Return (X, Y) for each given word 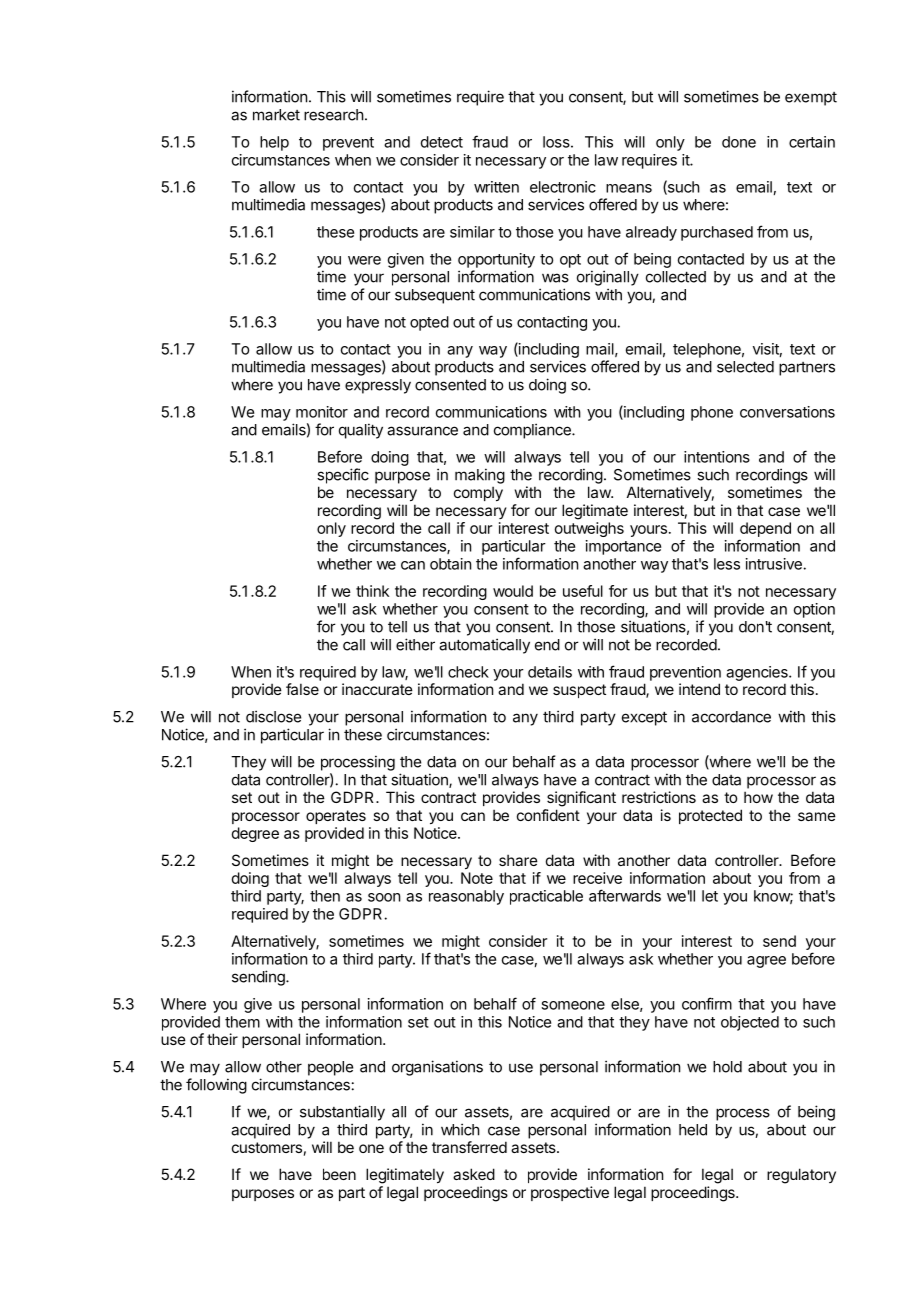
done (739, 142)
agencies (758, 673)
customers (267, 1147)
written (496, 187)
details (550, 672)
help (274, 143)
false (302, 689)
